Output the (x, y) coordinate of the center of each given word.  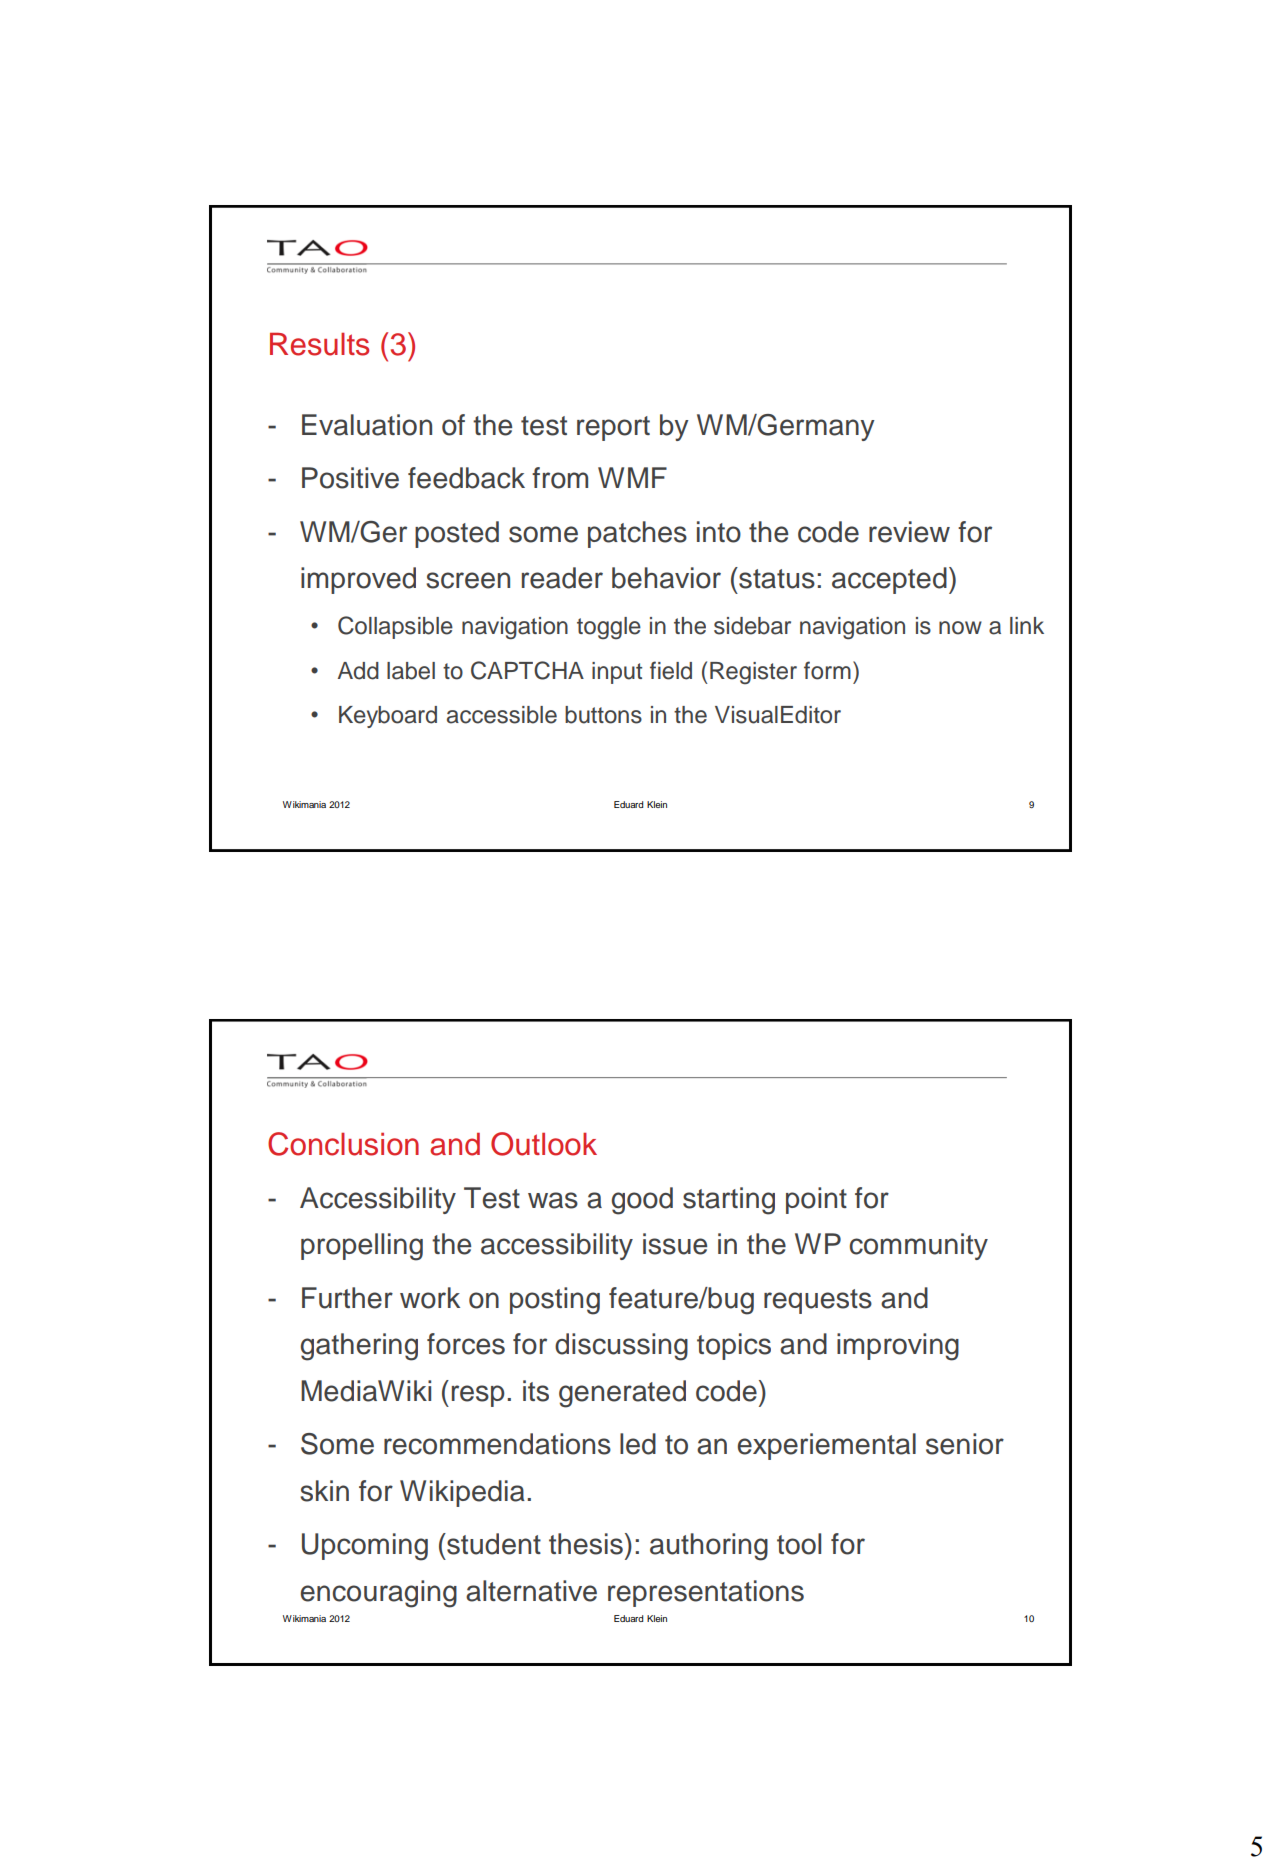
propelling (362, 1247)
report (613, 428)
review (909, 532)
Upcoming (365, 1547)
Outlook (544, 1144)
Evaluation (367, 425)
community (918, 1246)
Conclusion (343, 1144)
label (411, 671)
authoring (709, 1547)
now (960, 628)
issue (675, 1244)
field (671, 670)
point (816, 1200)
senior (965, 1444)
